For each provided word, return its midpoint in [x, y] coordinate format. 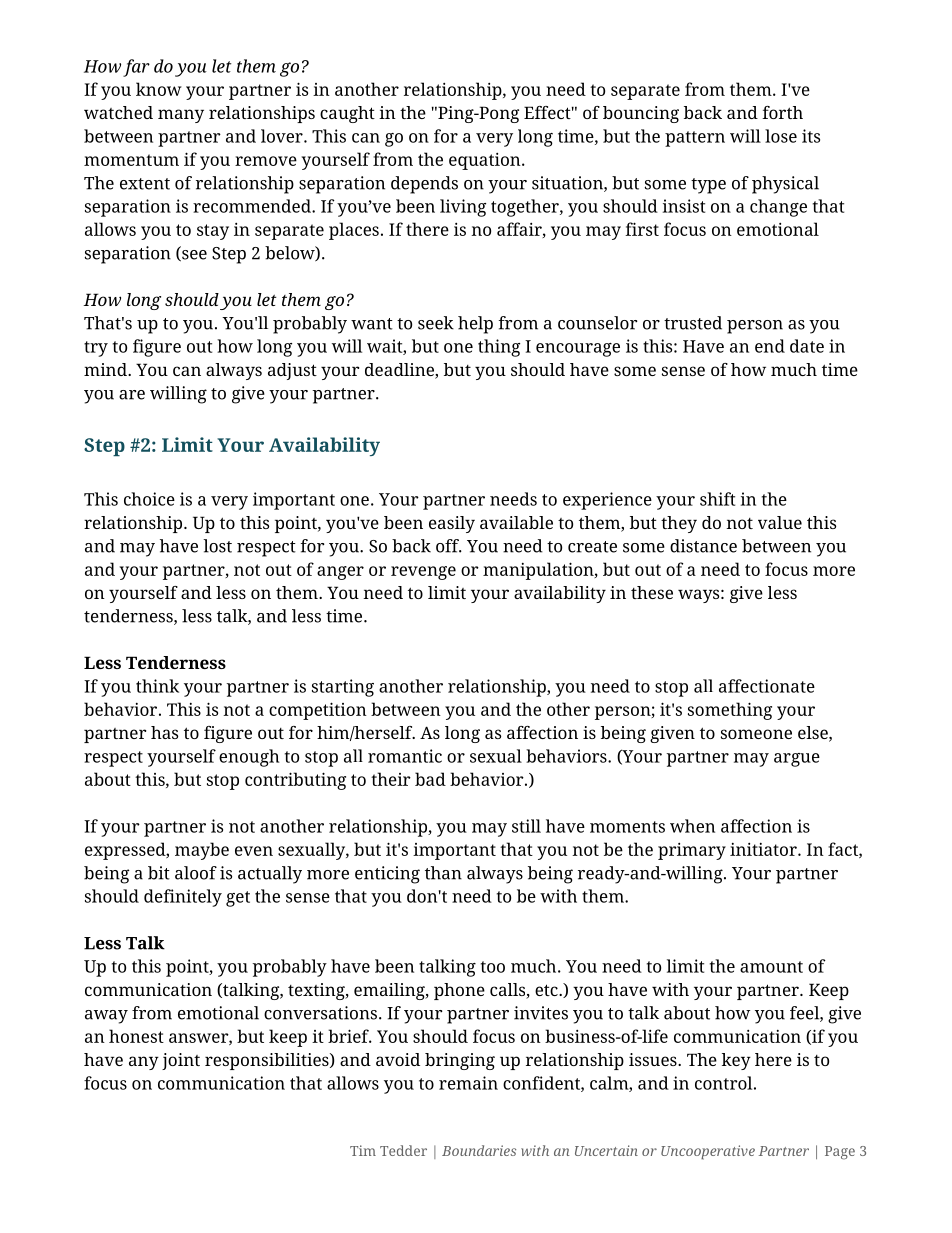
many [181, 116]
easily [452, 524]
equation [486, 161]
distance [703, 546]
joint [181, 1061]
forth [782, 112]
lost [217, 546]
